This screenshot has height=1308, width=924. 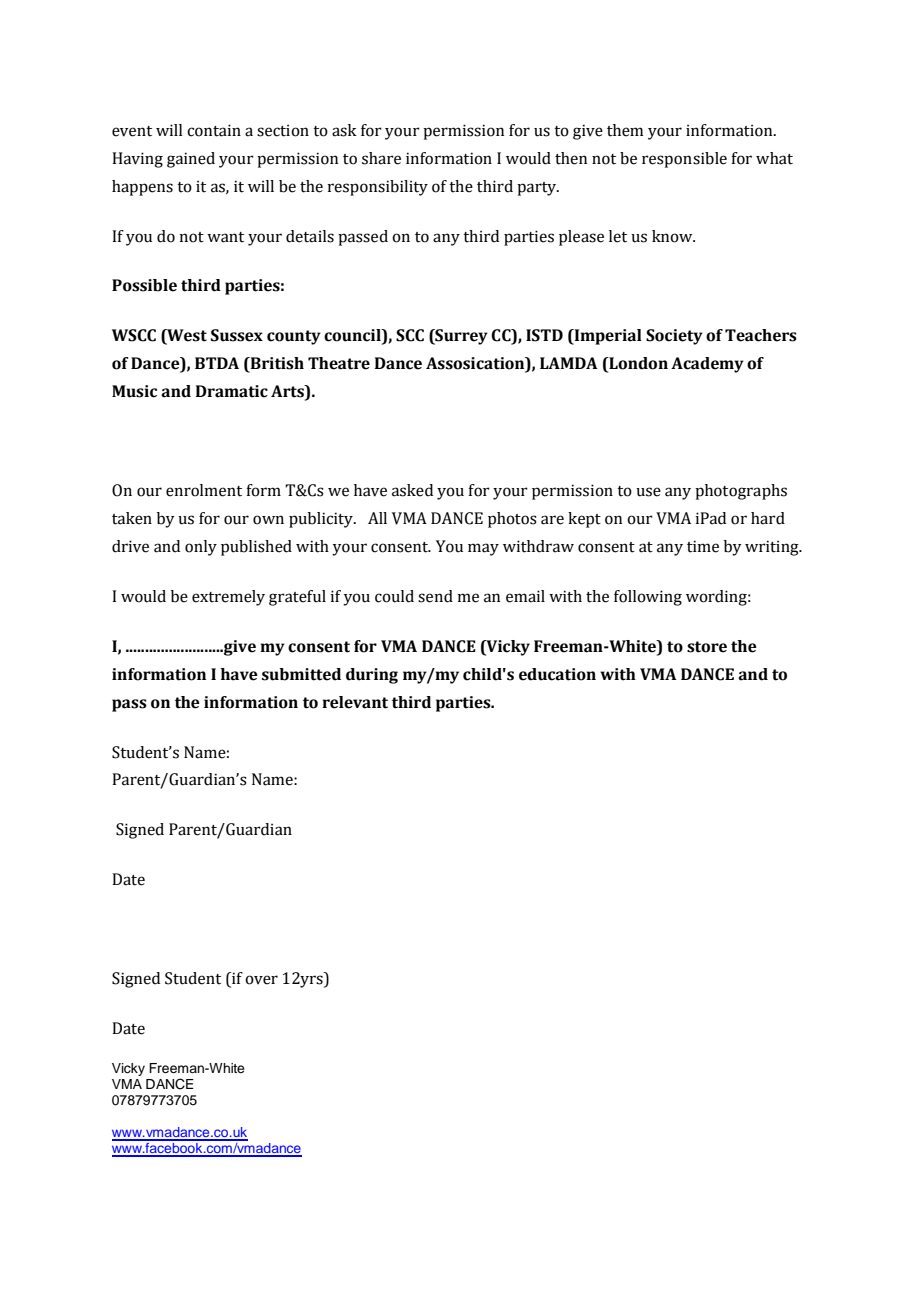 What do you see at coordinates (261, 980) in the screenshot?
I see `over` at bounding box center [261, 980].
